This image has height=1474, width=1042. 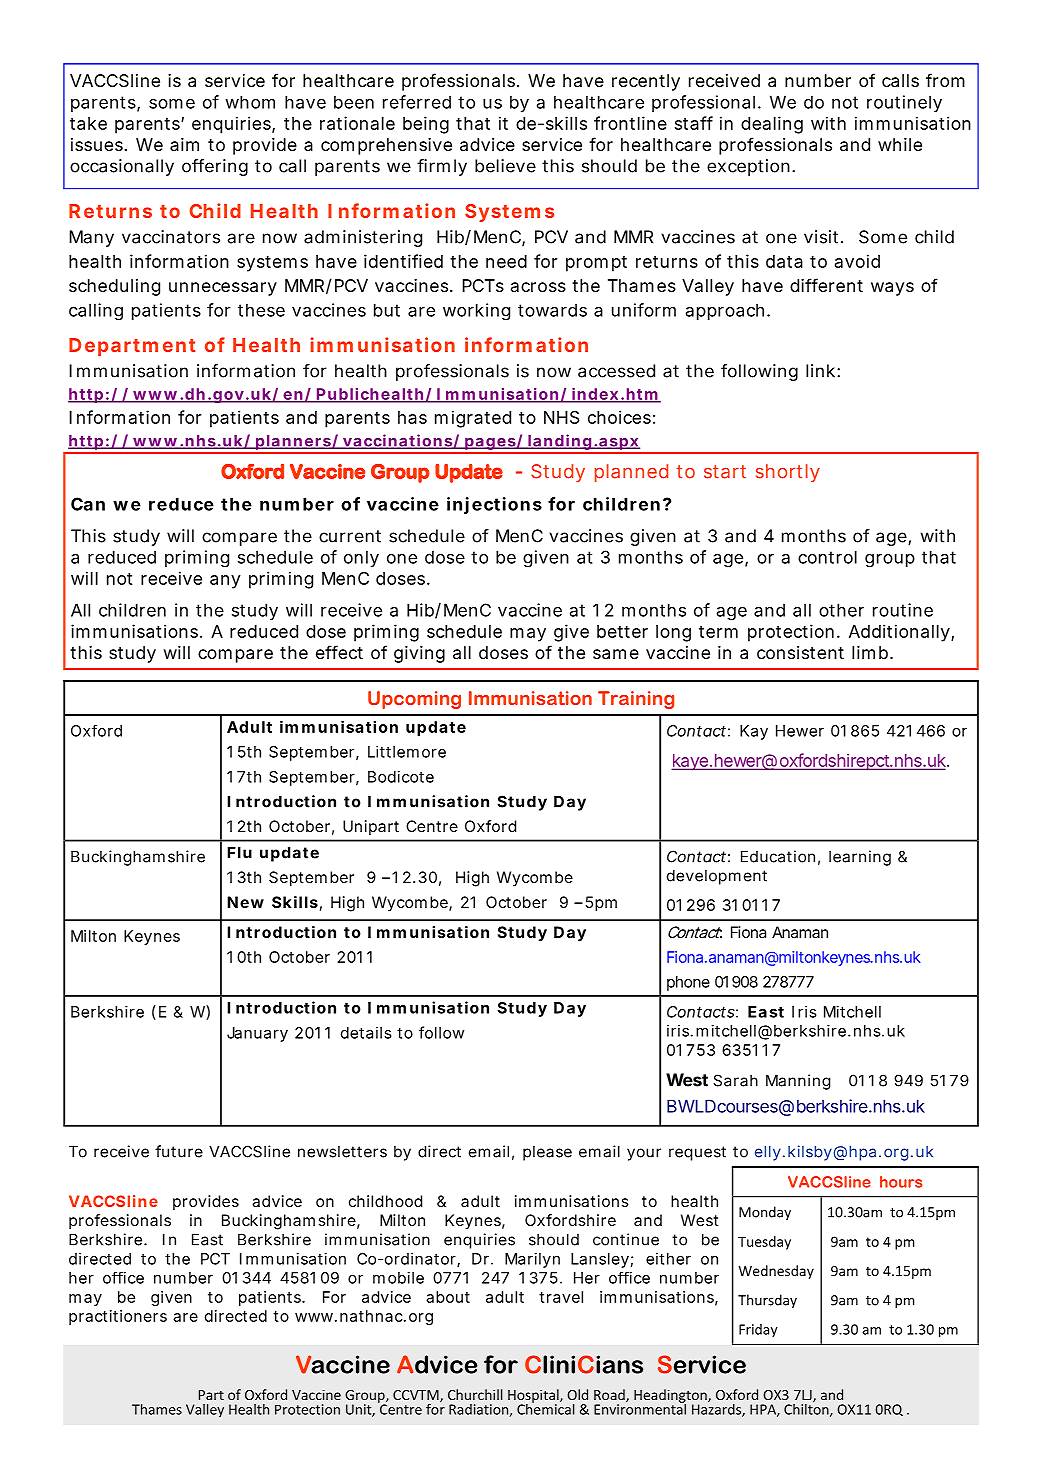 I want to click on occasionally, so click(x=122, y=167).
